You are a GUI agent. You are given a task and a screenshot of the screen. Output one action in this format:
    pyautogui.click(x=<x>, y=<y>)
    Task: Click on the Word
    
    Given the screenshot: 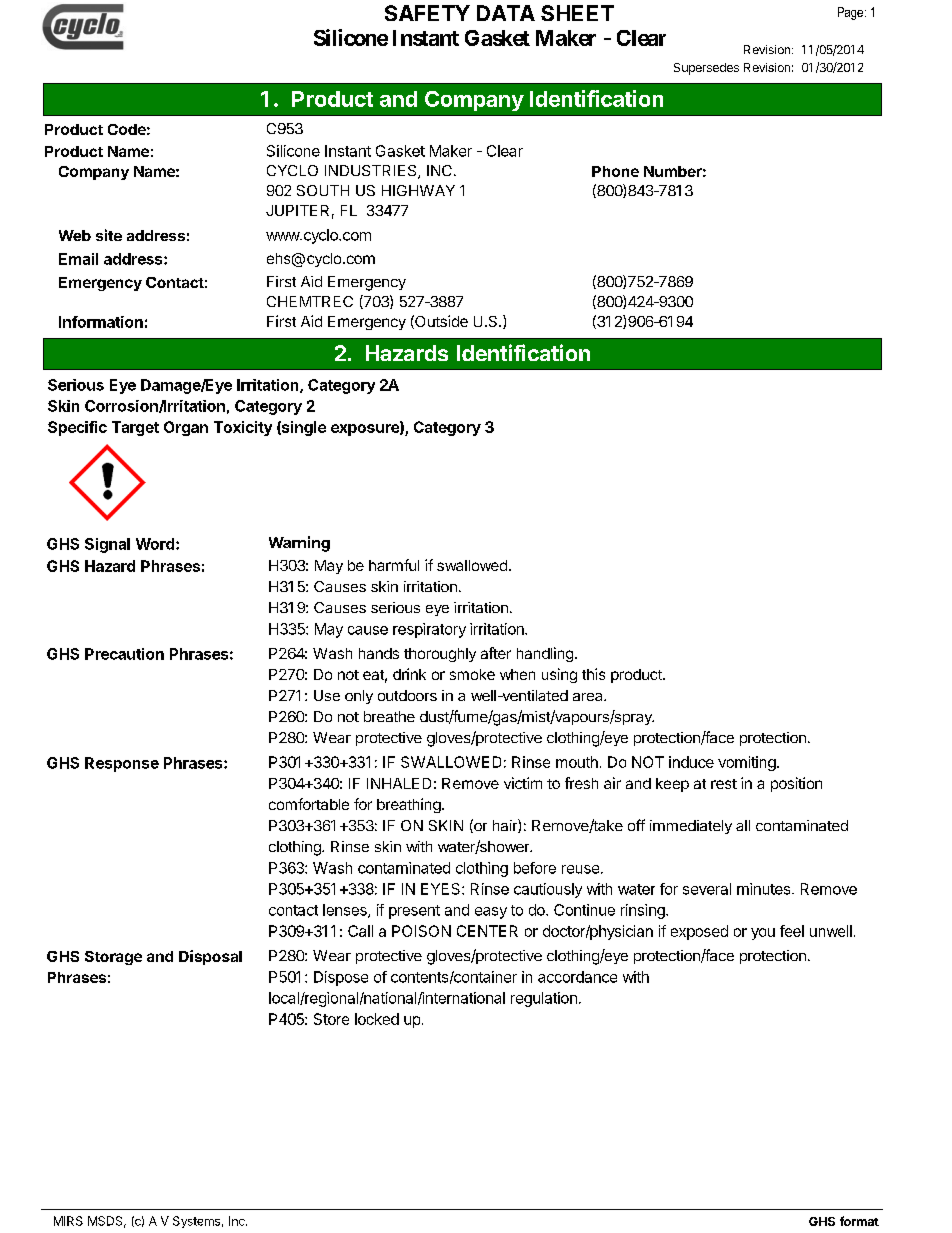 What is the action you would take?
    pyautogui.click(x=155, y=544)
